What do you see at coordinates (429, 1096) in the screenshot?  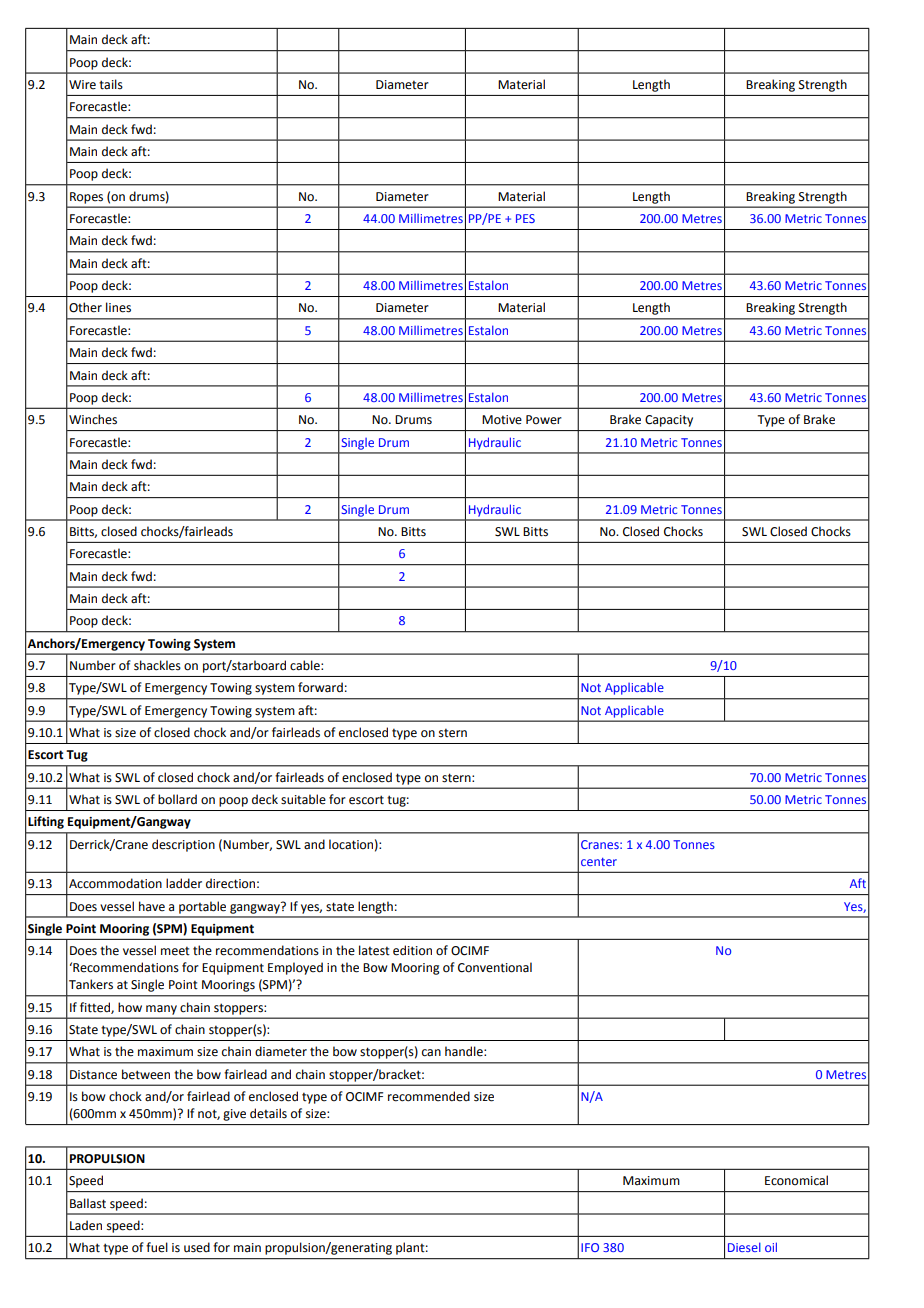 I see `recommended` at bounding box center [429, 1096].
